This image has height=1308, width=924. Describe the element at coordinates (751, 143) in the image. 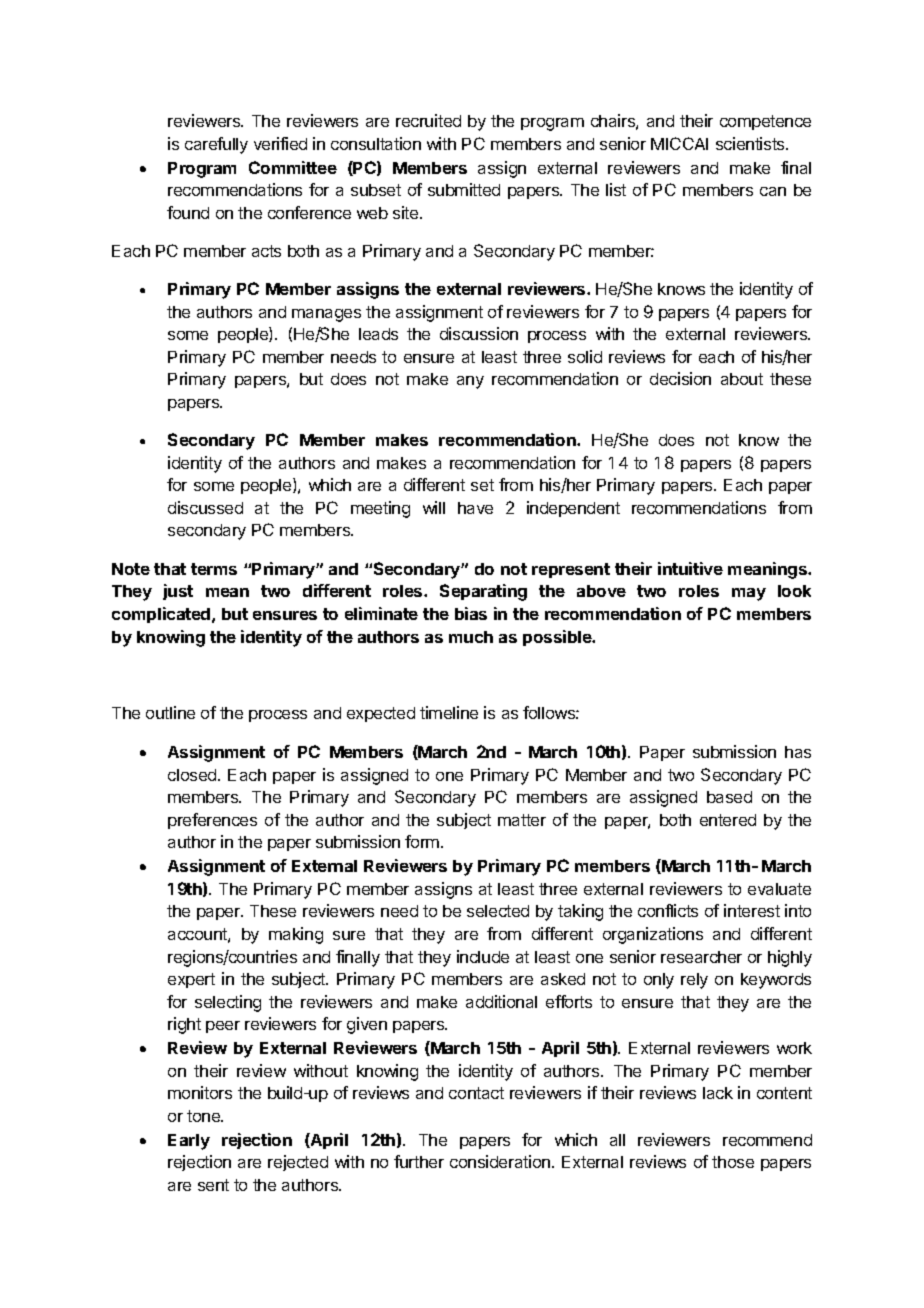

I see `scientists` at that location.
